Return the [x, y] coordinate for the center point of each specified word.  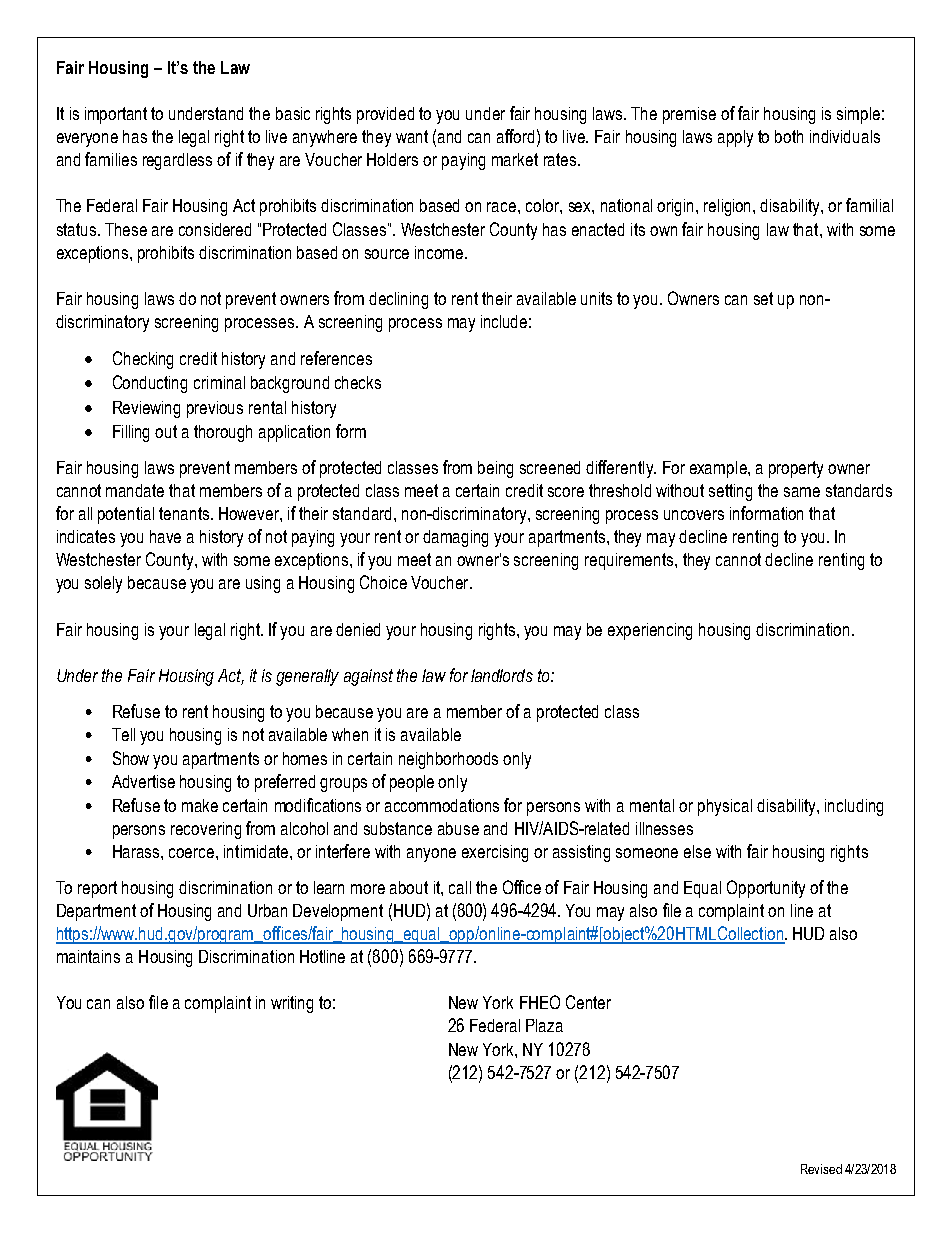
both [789, 136]
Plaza [544, 1025]
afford [515, 136]
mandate [135, 490]
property [796, 469]
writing [292, 1004]
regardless [177, 161]
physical [725, 807]
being [495, 469]
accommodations [442, 805]
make [200, 805]
